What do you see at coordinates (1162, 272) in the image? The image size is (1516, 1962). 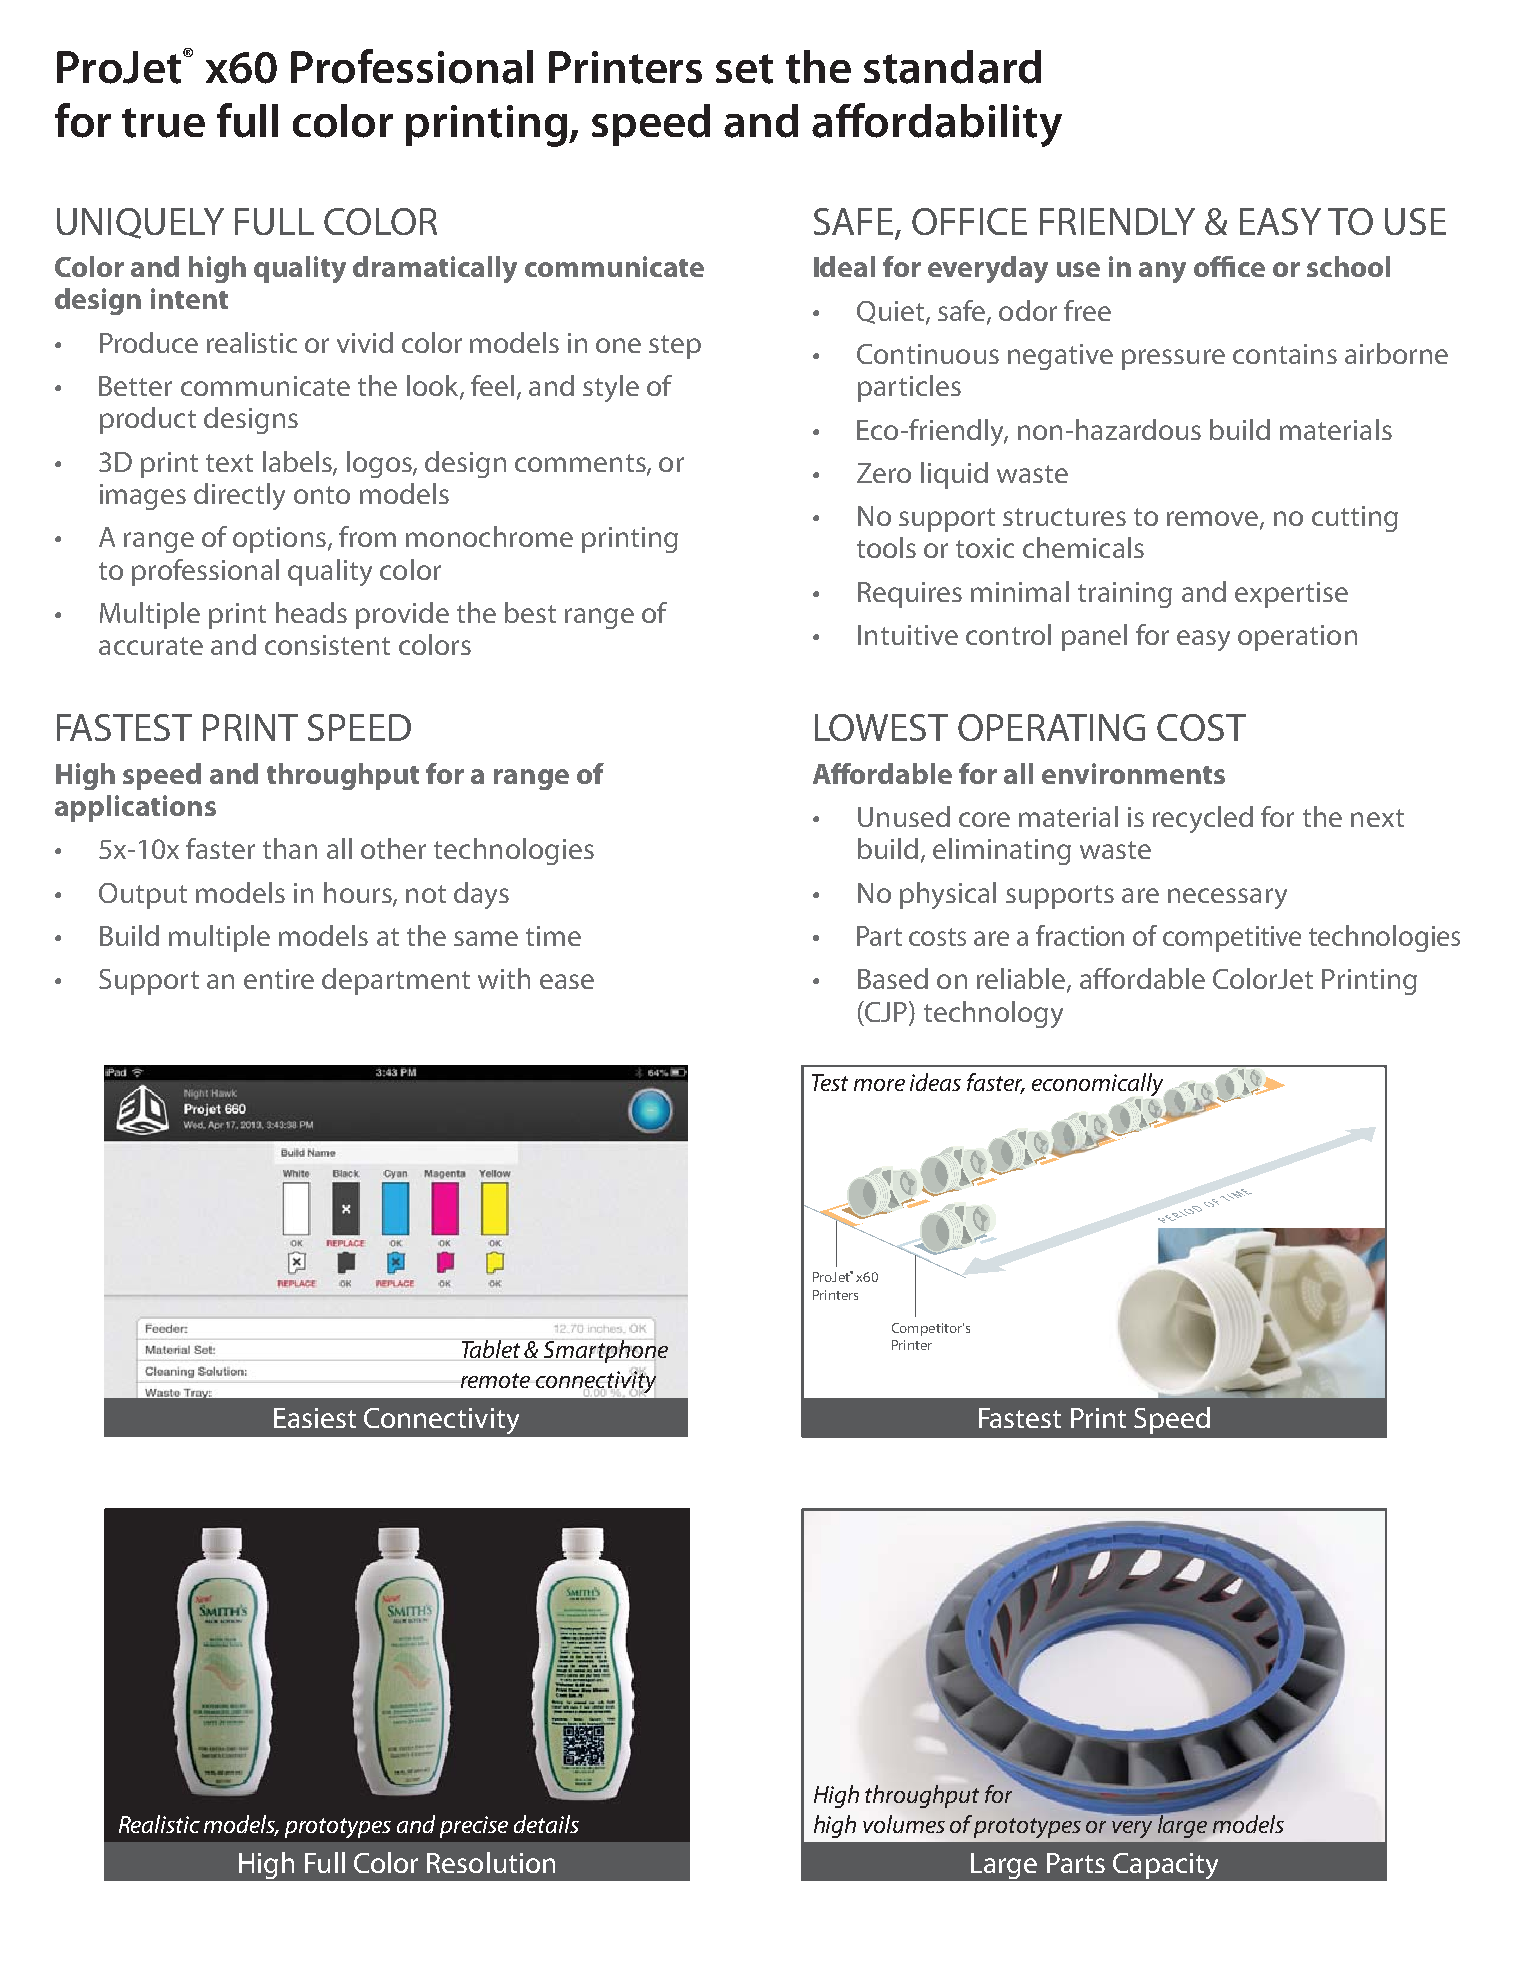 I see `any` at bounding box center [1162, 272].
